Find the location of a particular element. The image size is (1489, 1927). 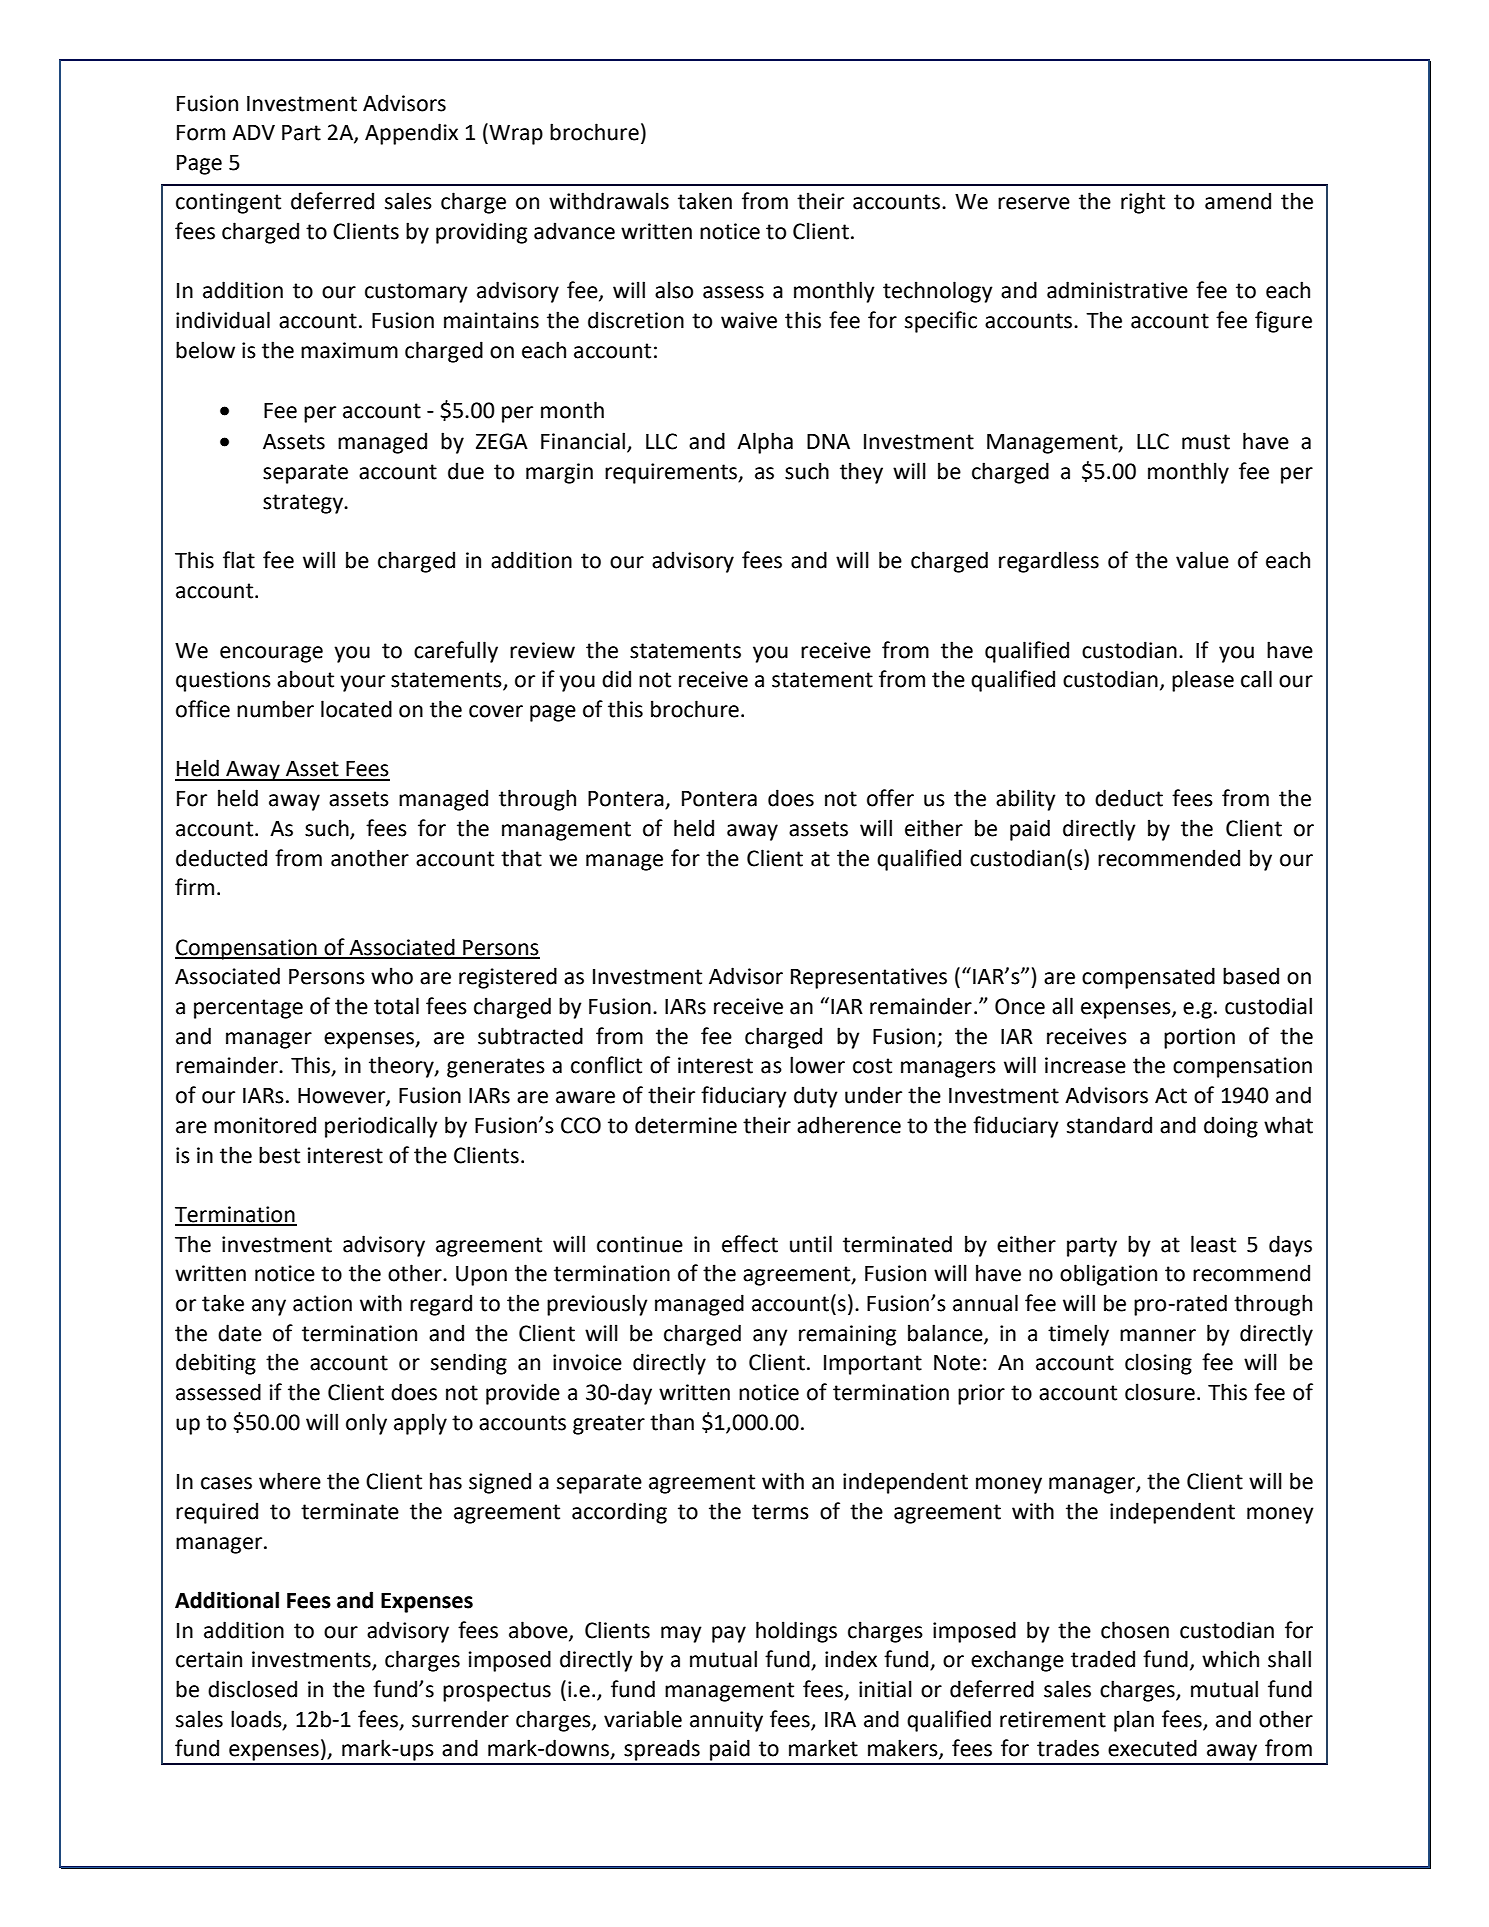

effect is located at coordinates (750, 1244).
